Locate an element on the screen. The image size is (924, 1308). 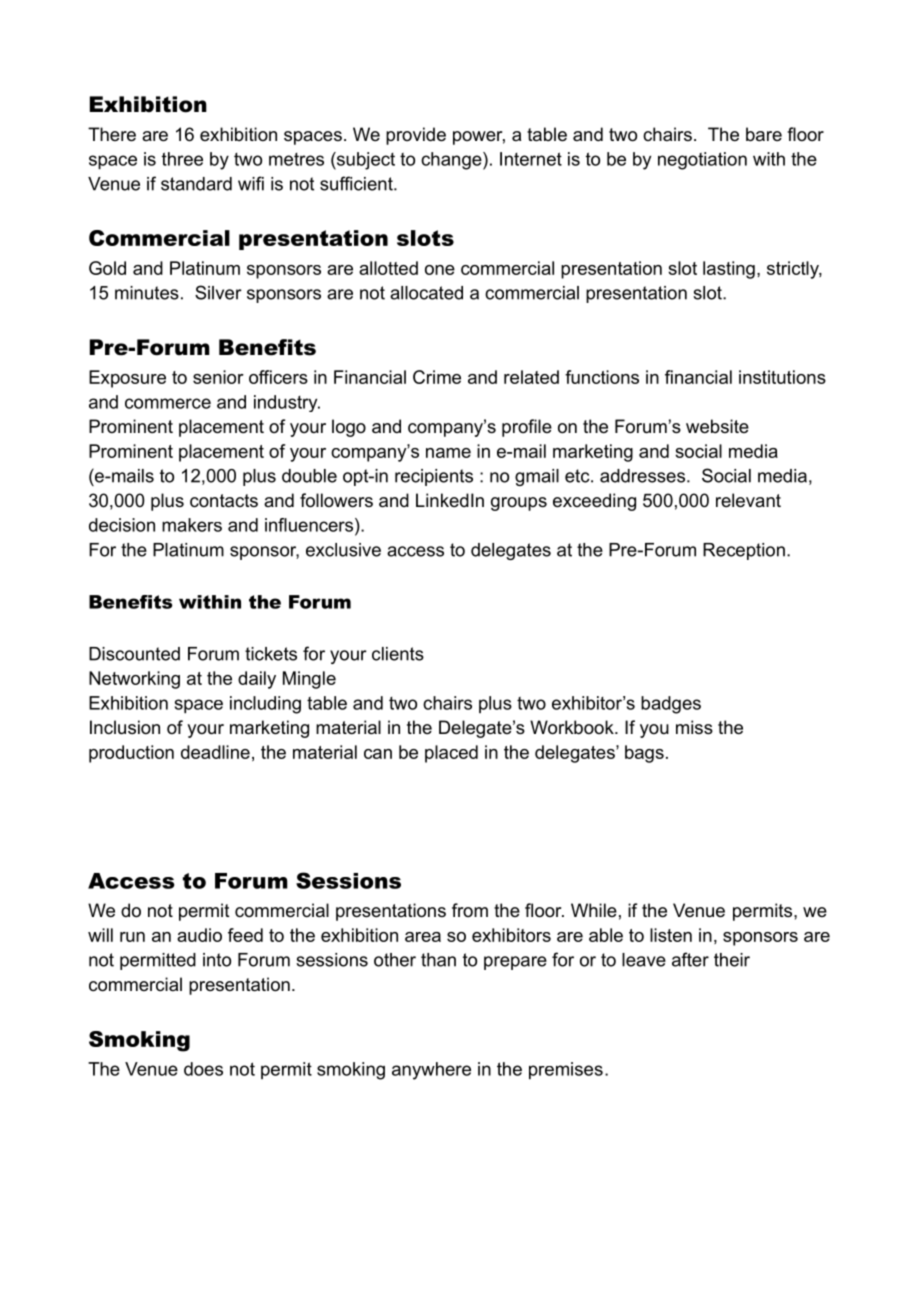
clients is located at coordinates (398, 654).
